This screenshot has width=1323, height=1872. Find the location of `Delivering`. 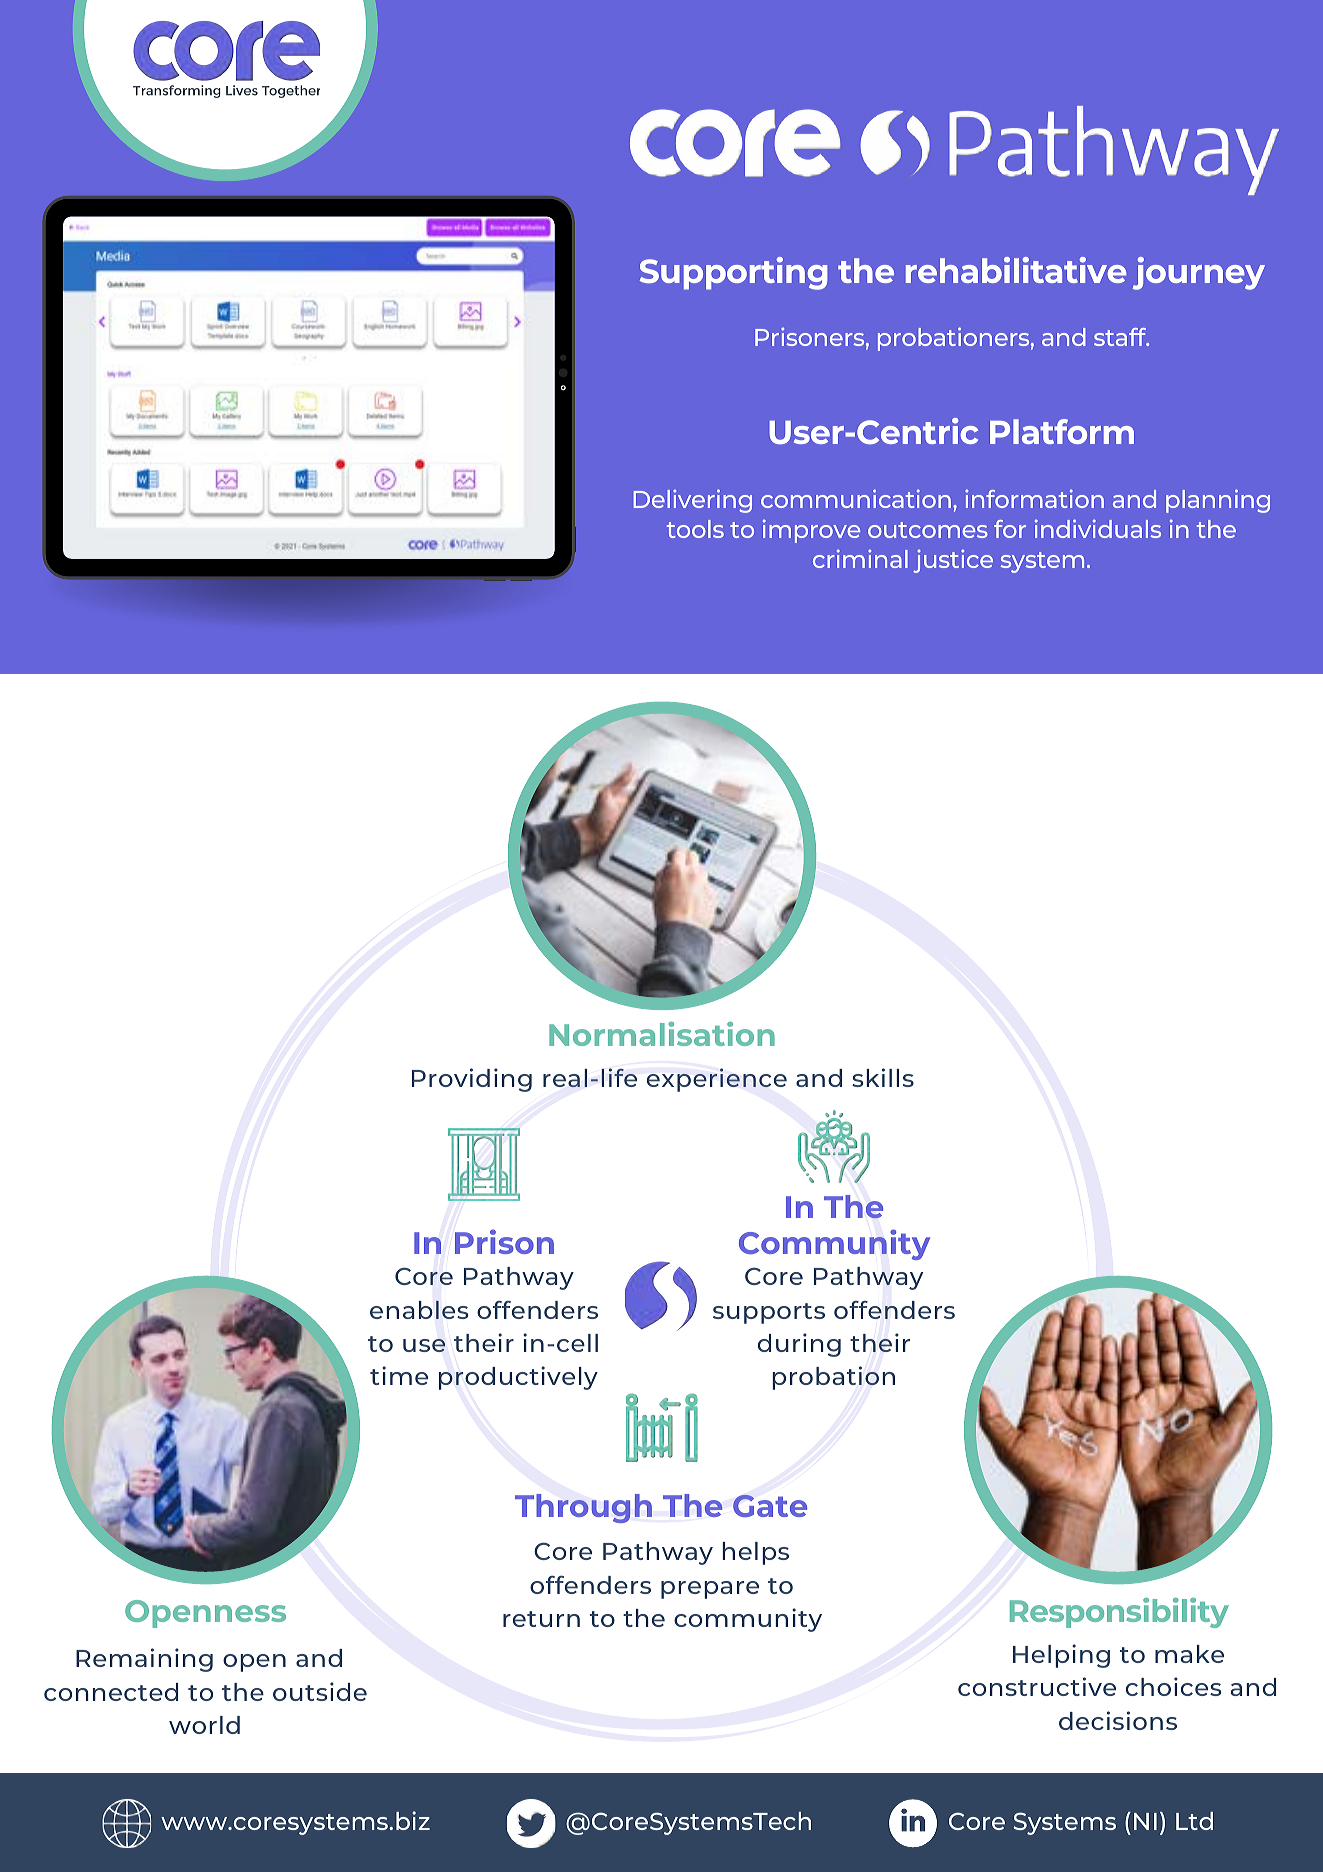

Delivering is located at coordinates (692, 501).
